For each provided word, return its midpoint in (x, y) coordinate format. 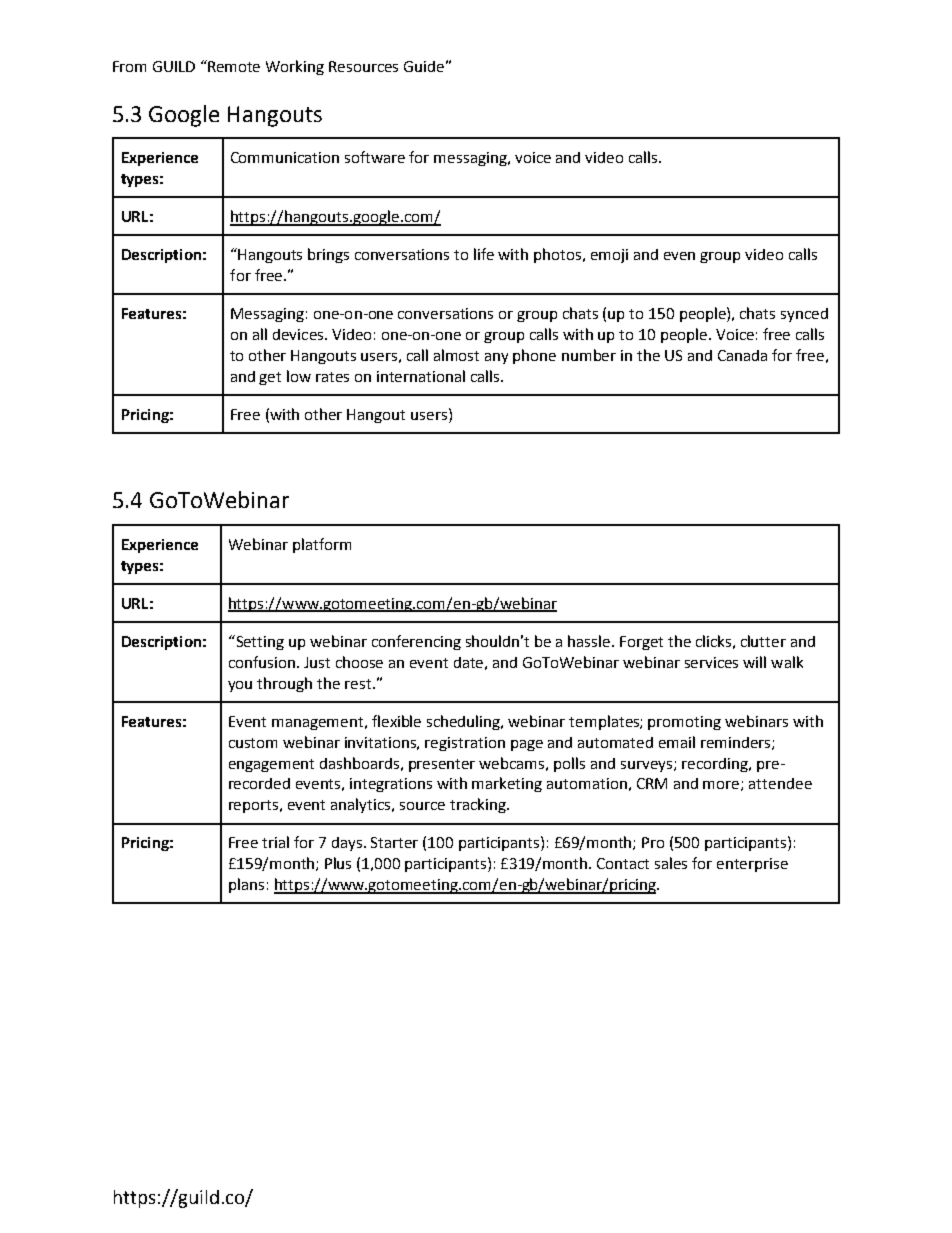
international (421, 376)
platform (322, 545)
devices (299, 334)
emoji (609, 256)
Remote (233, 66)
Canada (742, 355)
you (240, 686)
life (484, 254)
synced (804, 315)
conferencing (416, 642)
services (711, 662)
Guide (424, 66)
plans (246, 885)
